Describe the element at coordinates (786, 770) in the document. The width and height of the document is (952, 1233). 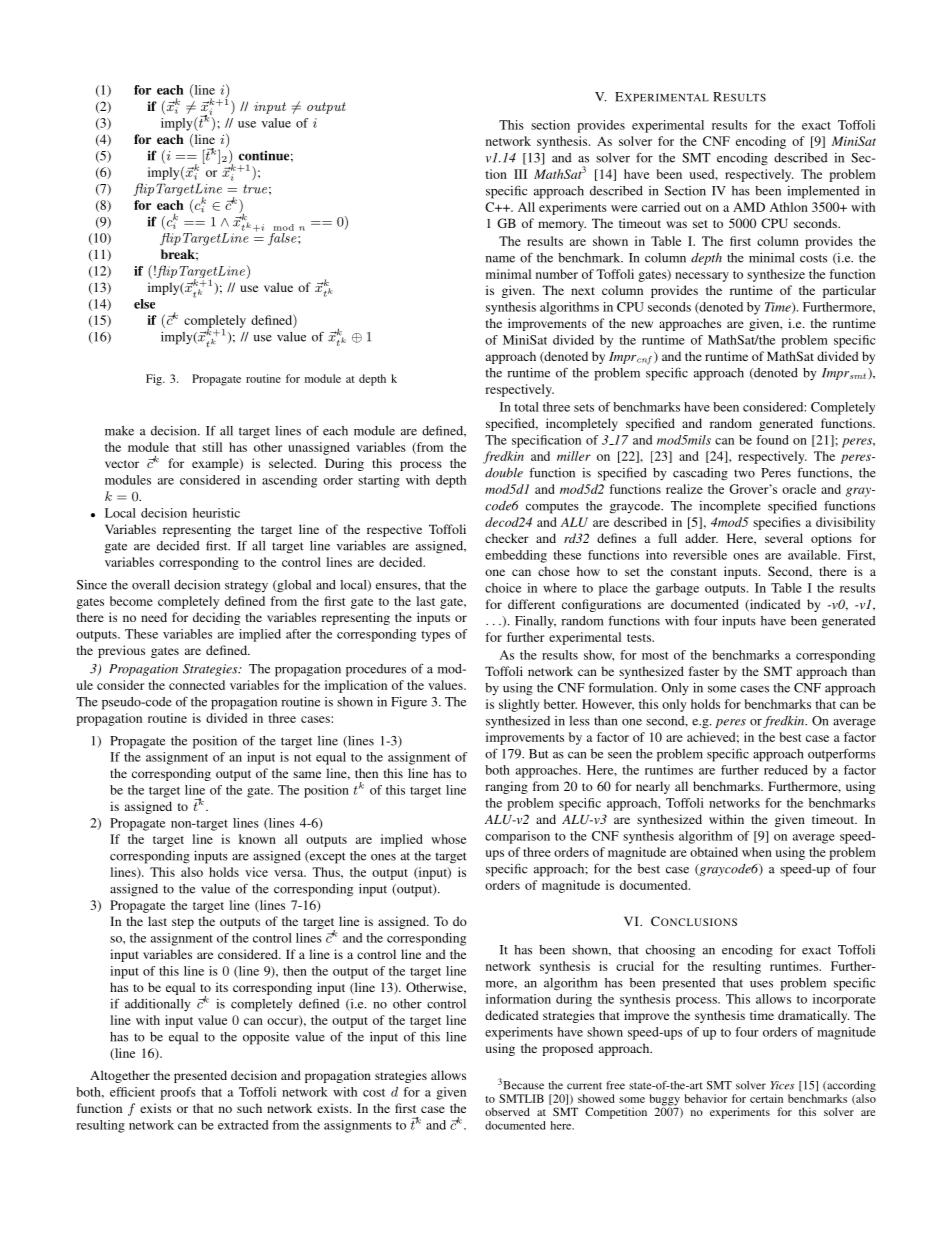
I see `reduced` at that location.
